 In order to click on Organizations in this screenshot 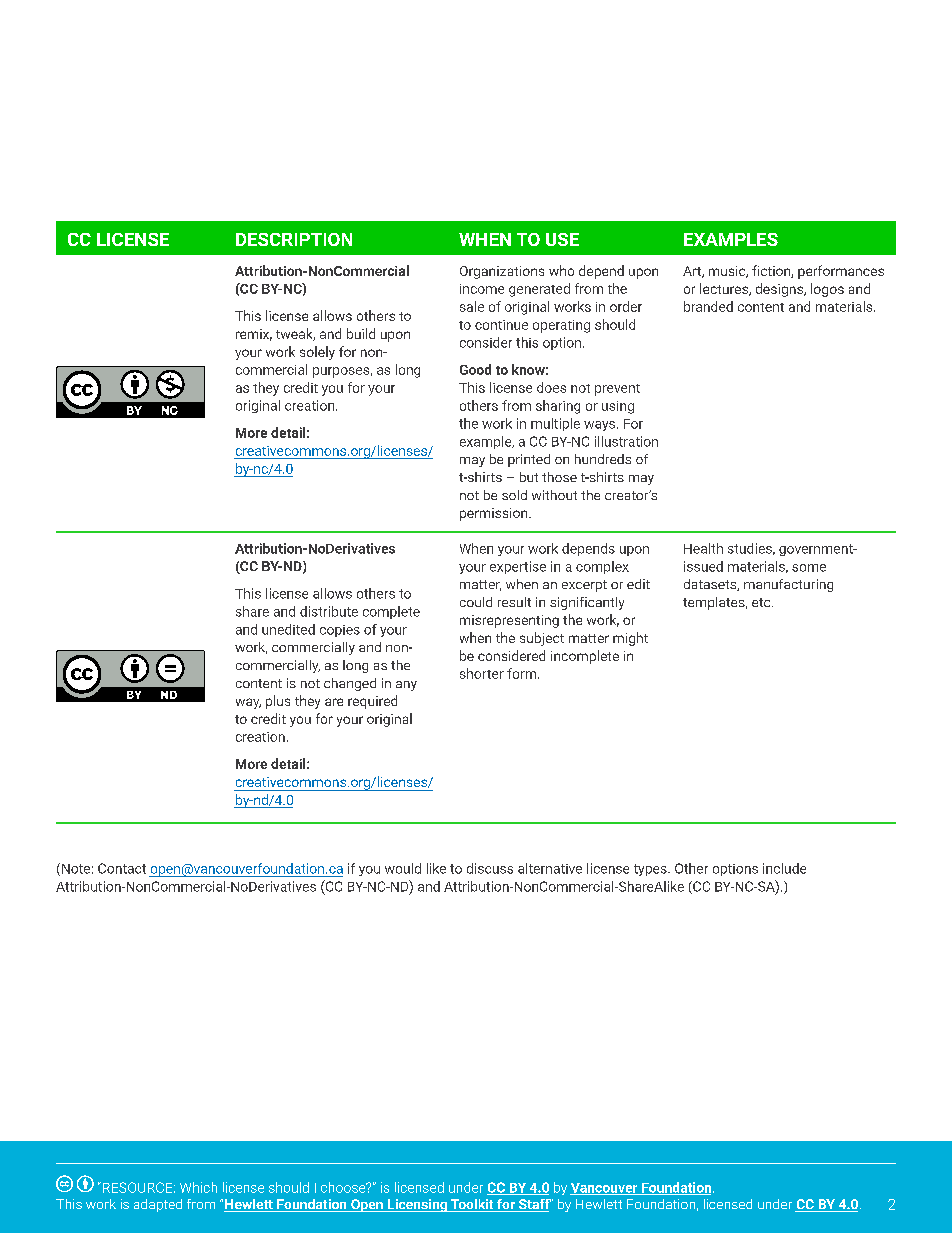, I will do `click(502, 272)`.
